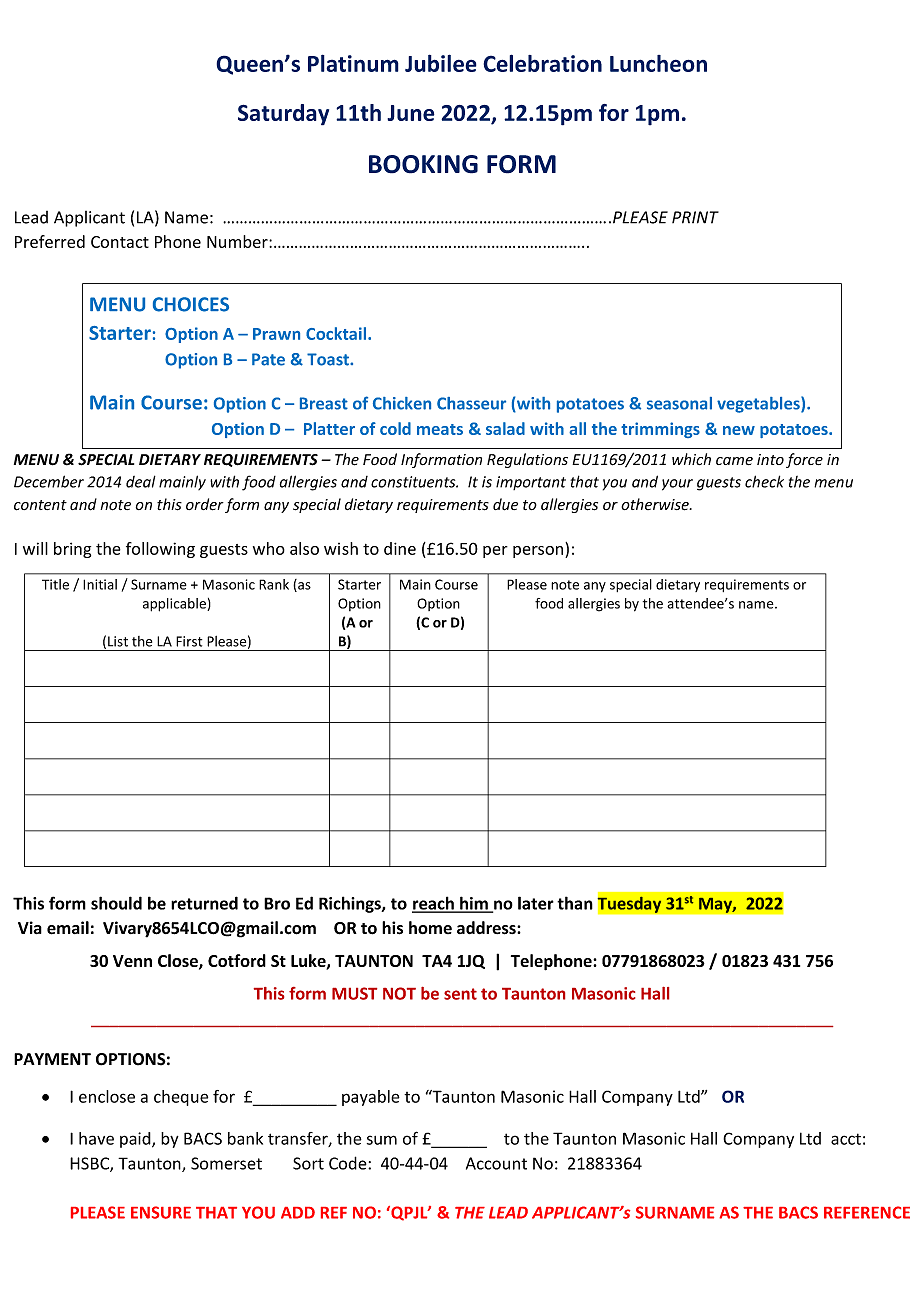  Describe the element at coordinates (136, 1140) in the screenshot. I see `paid` at that location.
